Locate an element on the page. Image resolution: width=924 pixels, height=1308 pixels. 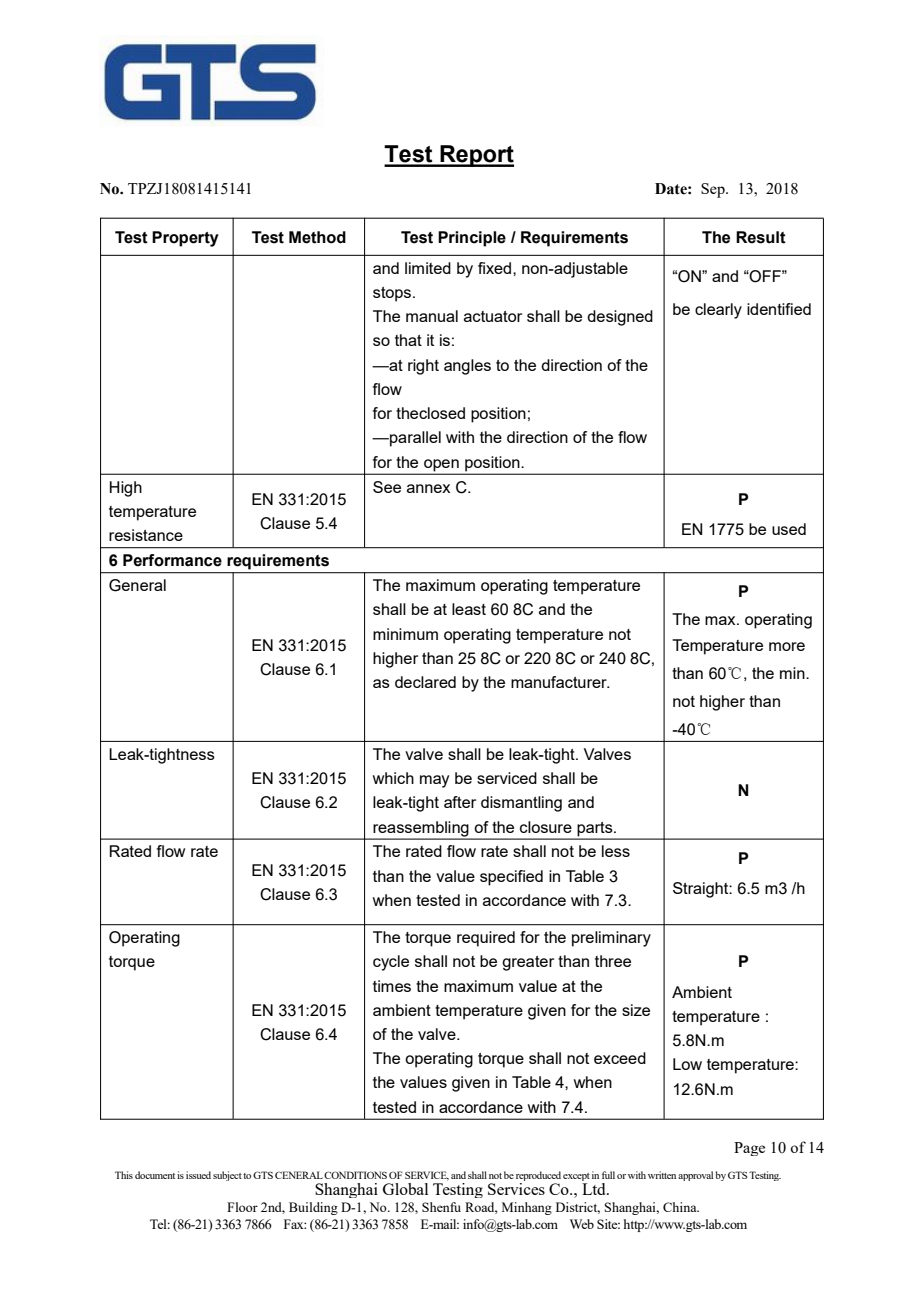
Global is located at coordinates (405, 1189).
